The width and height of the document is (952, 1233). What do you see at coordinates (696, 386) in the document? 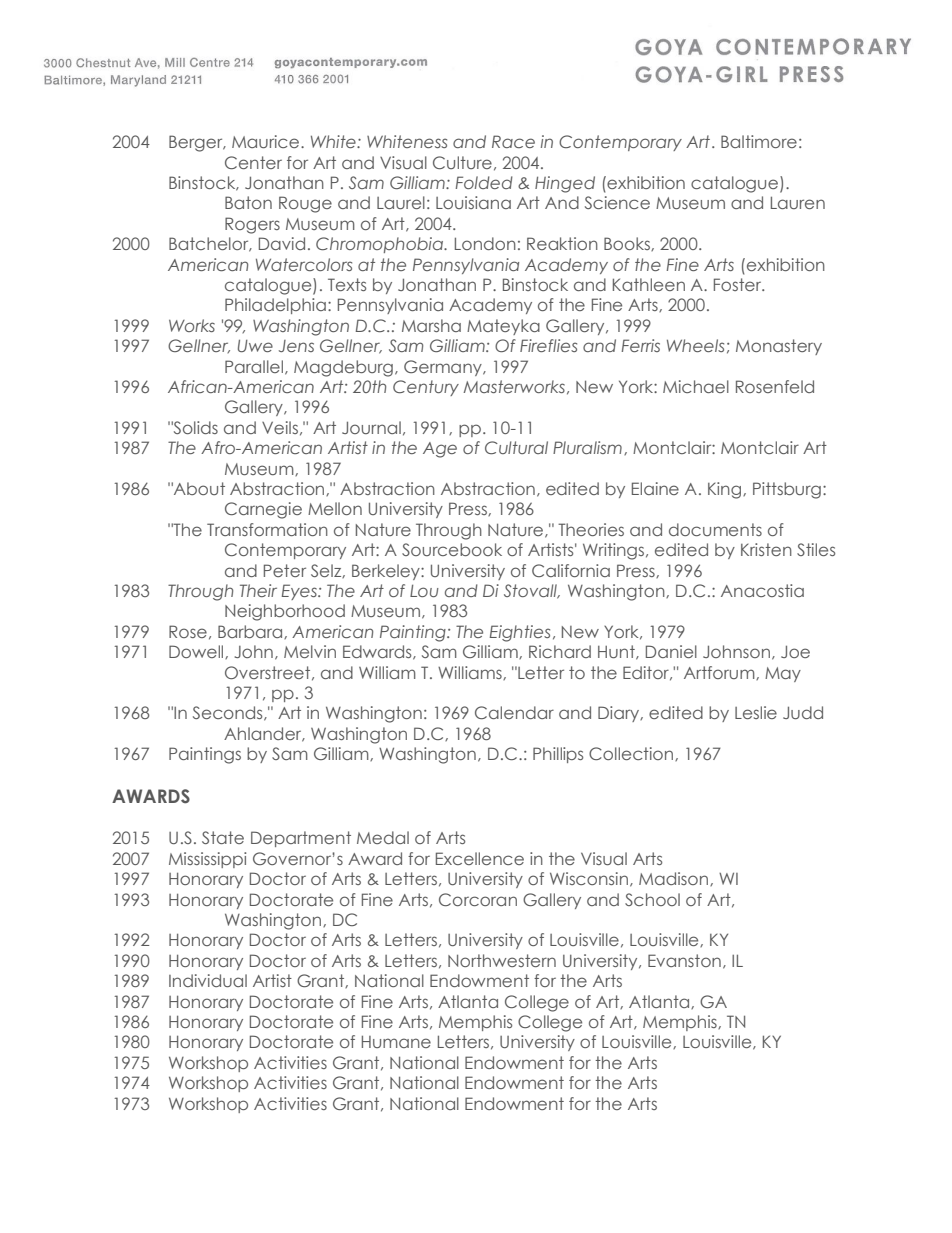
I see `Michael` at bounding box center [696, 386].
